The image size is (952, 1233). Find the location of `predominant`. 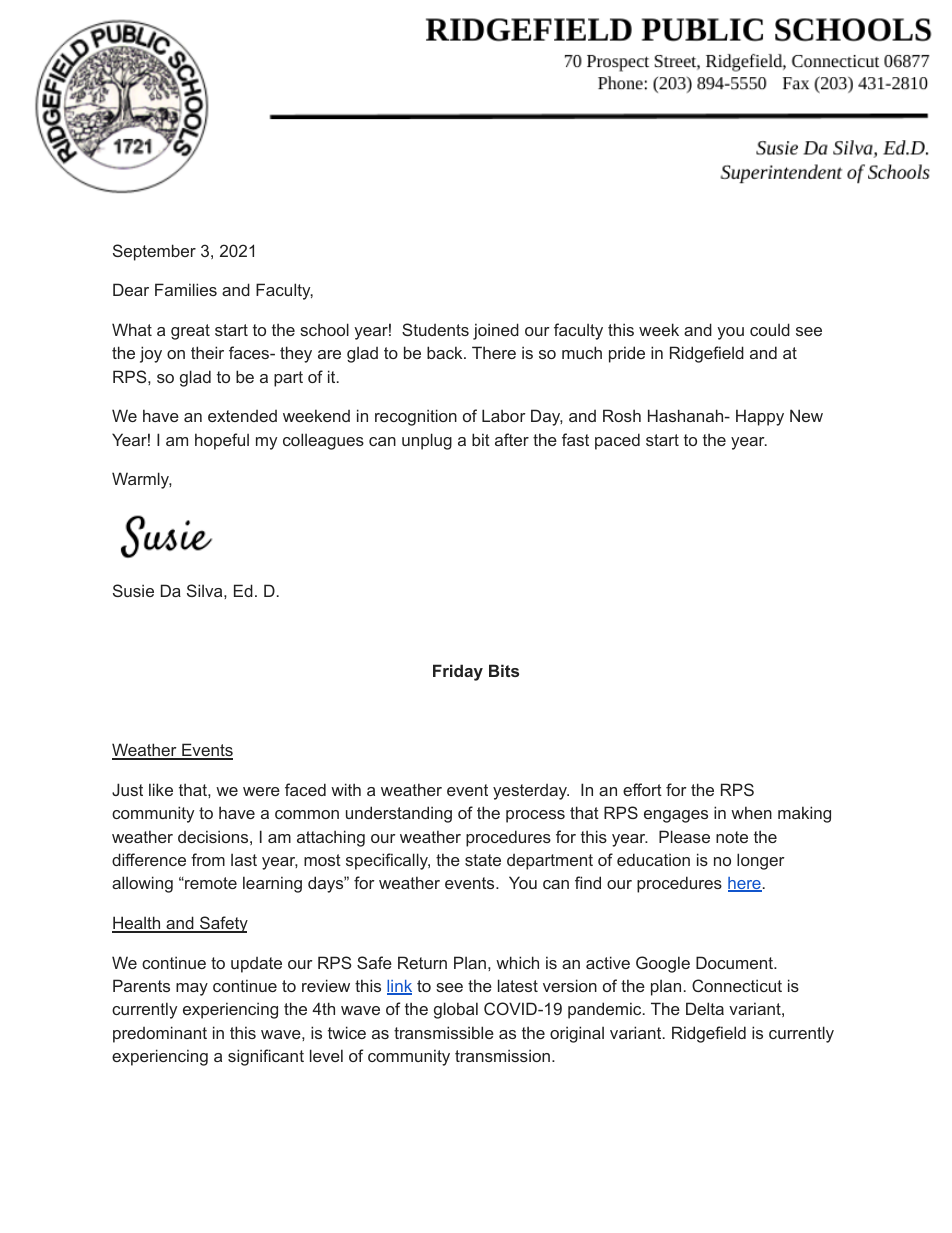

predominant is located at coordinates (160, 1034).
